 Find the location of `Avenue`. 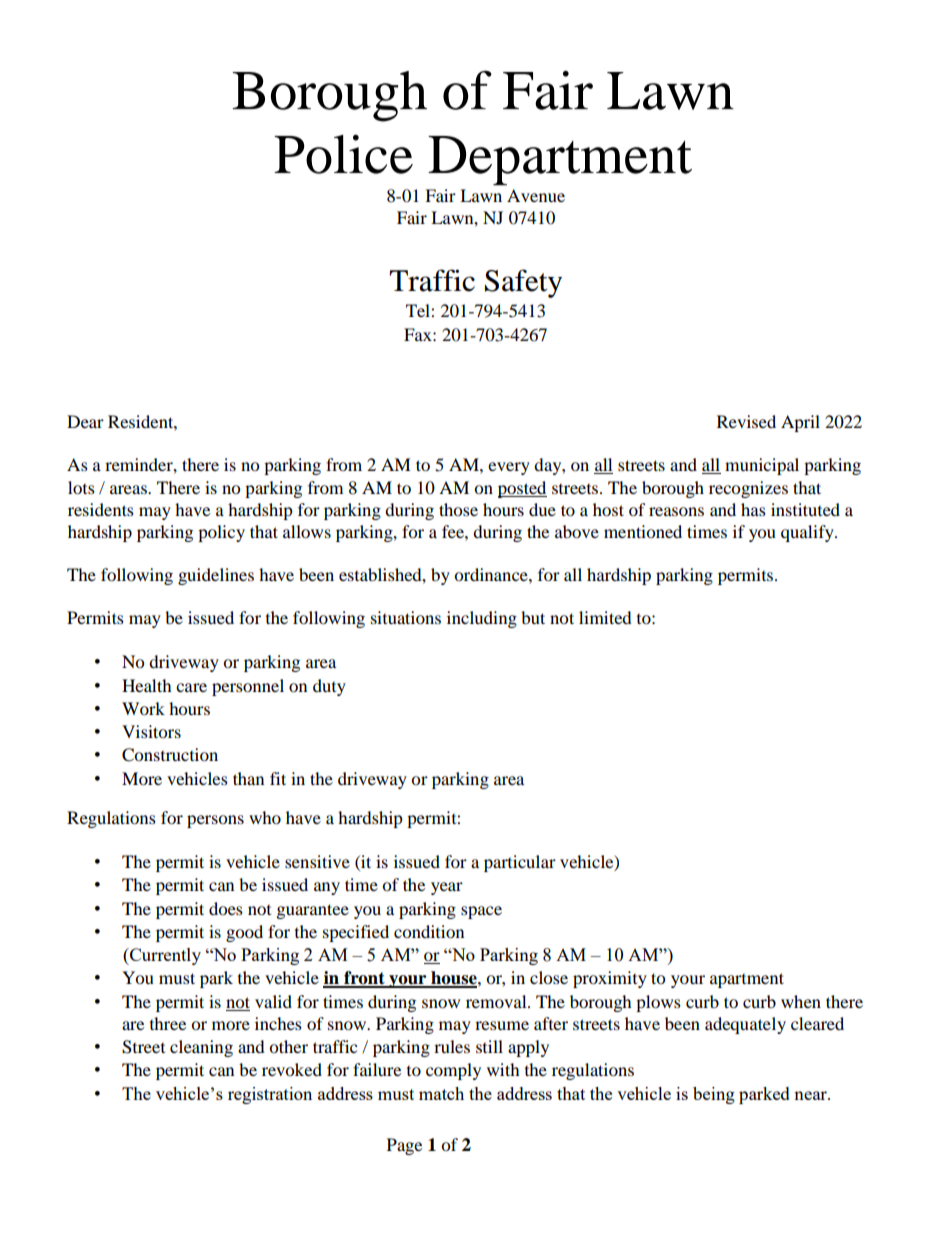

Avenue is located at coordinates (536, 195).
